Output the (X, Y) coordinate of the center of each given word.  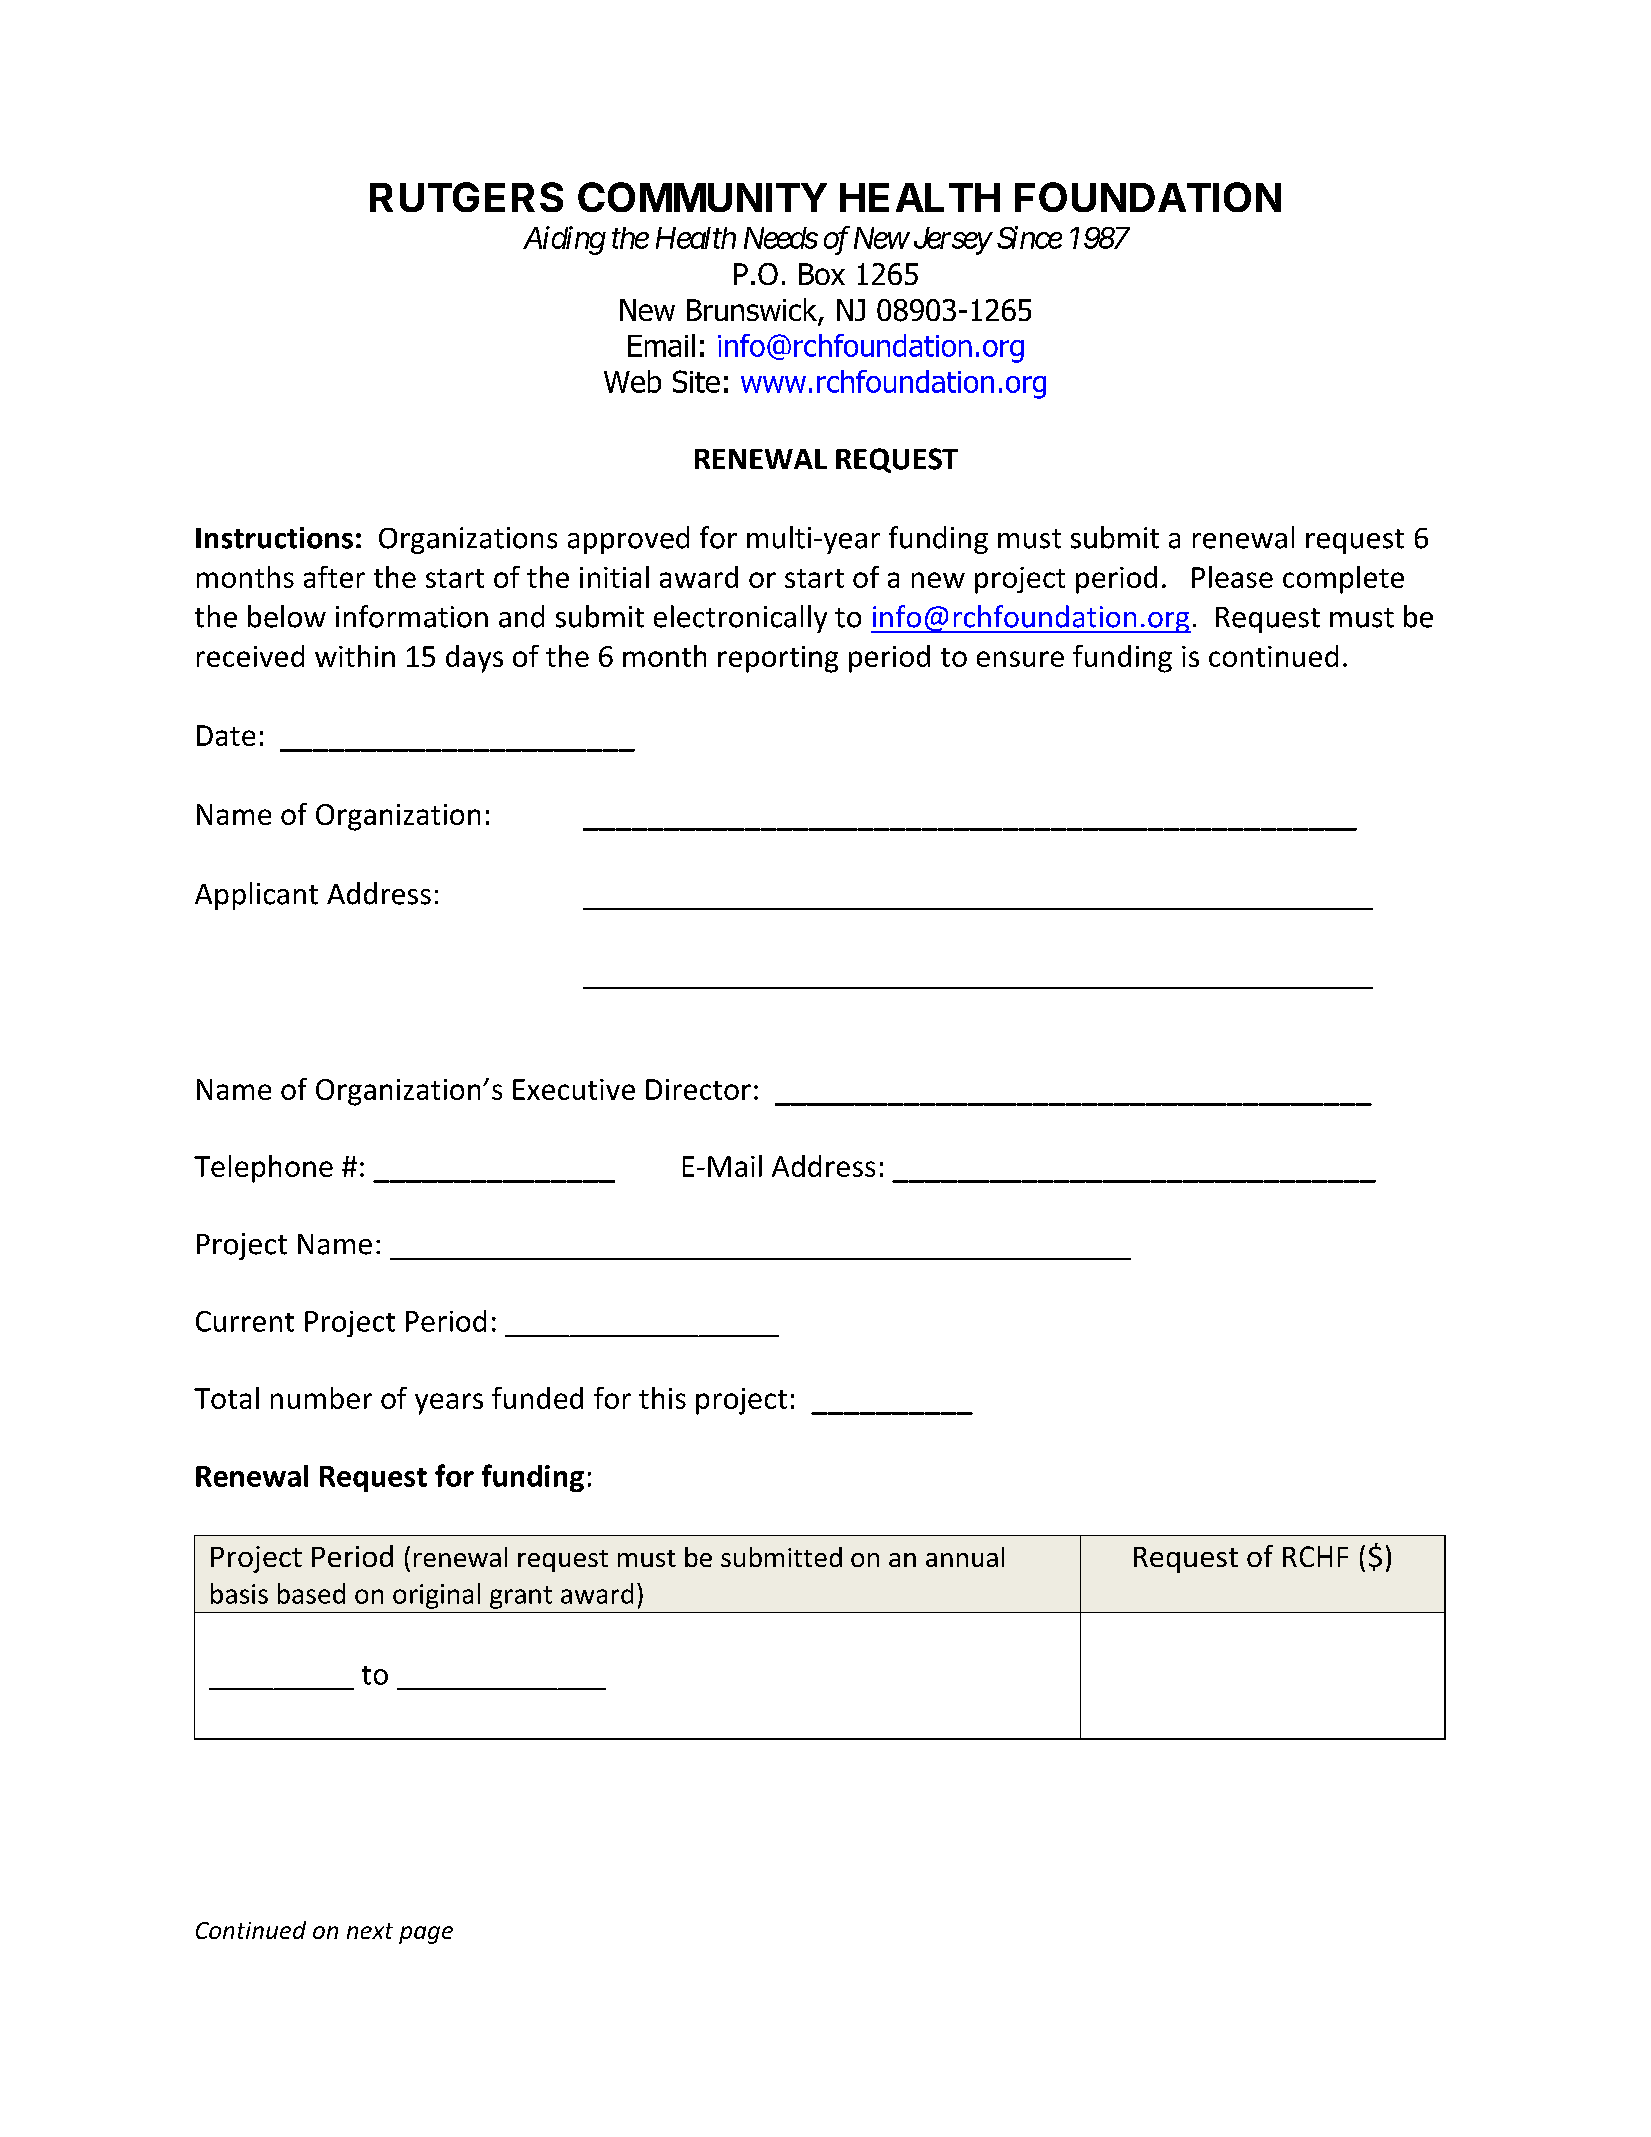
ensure (1020, 659)
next (370, 1931)
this (662, 1398)
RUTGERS (466, 197)
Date (226, 735)
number (321, 1398)
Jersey (952, 241)
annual (965, 1557)
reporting (778, 659)
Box (822, 274)
